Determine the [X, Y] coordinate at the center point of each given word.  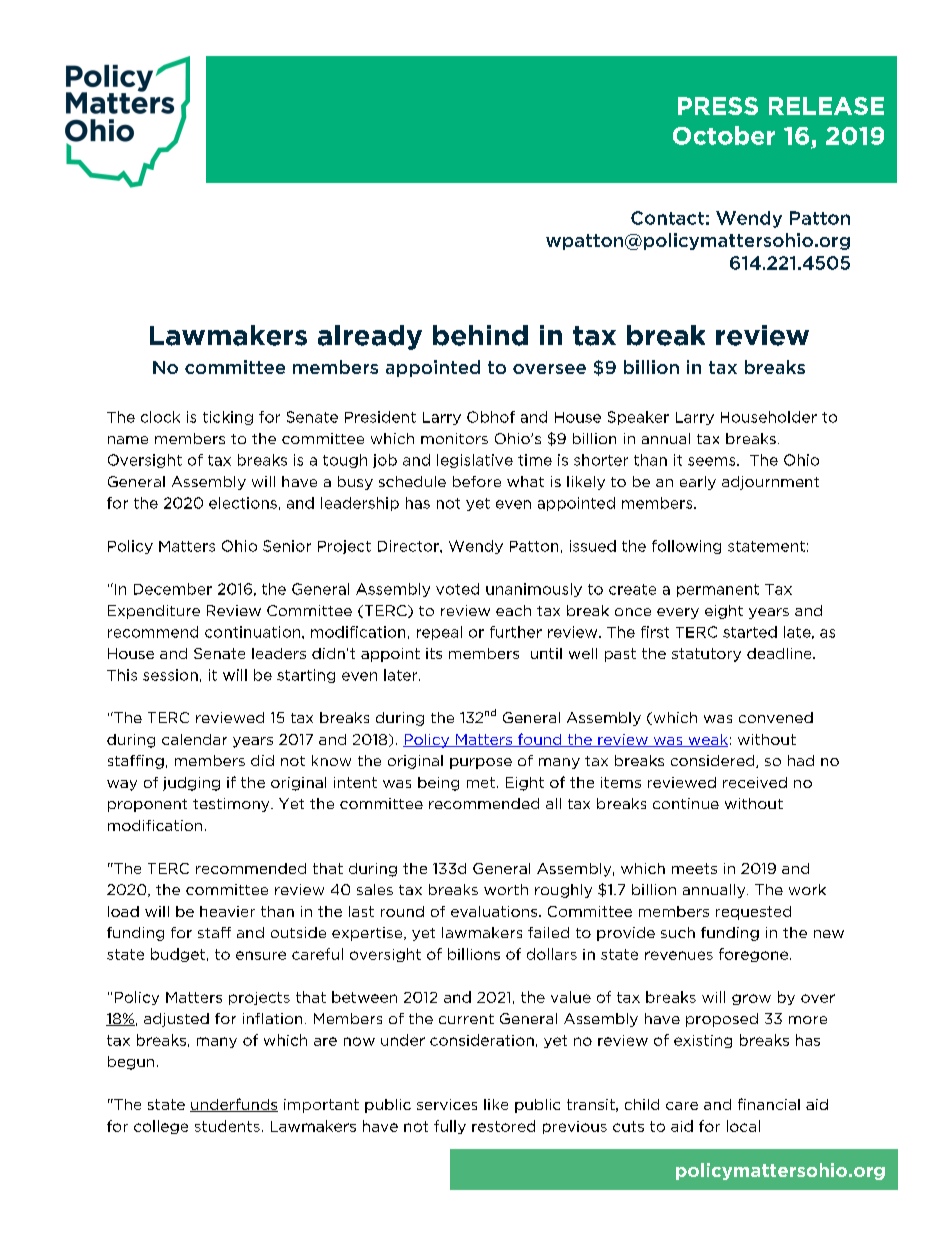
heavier [227, 911]
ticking [228, 418]
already [370, 337]
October [724, 135]
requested [753, 913]
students [227, 1126]
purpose [481, 763]
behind [480, 335]
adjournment [770, 483]
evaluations [495, 911]
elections [243, 503]
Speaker [638, 418]
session [170, 675]
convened [776, 717]
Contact [667, 218]
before [477, 481]
